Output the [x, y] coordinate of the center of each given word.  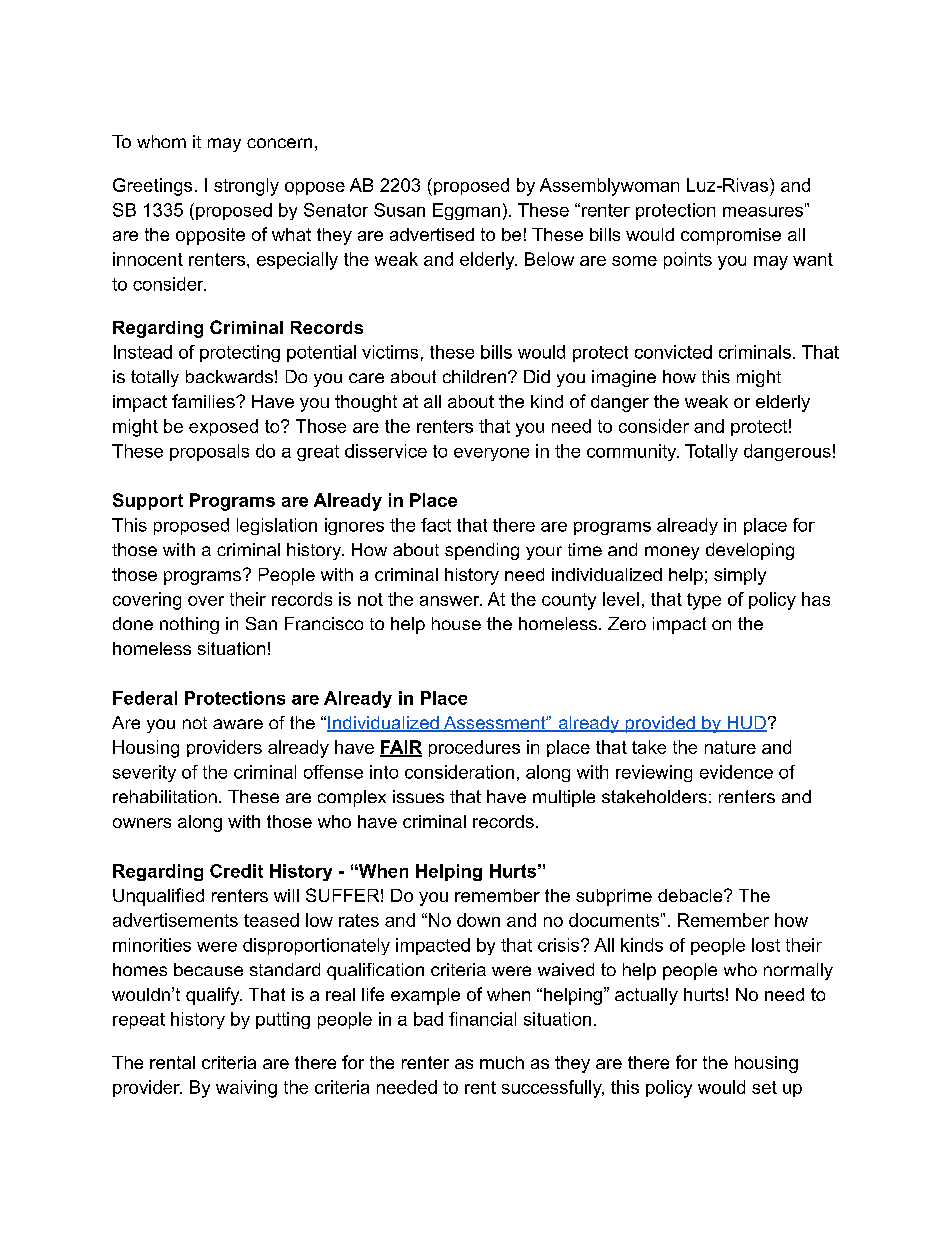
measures [763, 212]
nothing [189, 625]
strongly [246, 187]
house [456, 623]
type [704, 601]
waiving [246, 1089]
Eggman [466, 211]
